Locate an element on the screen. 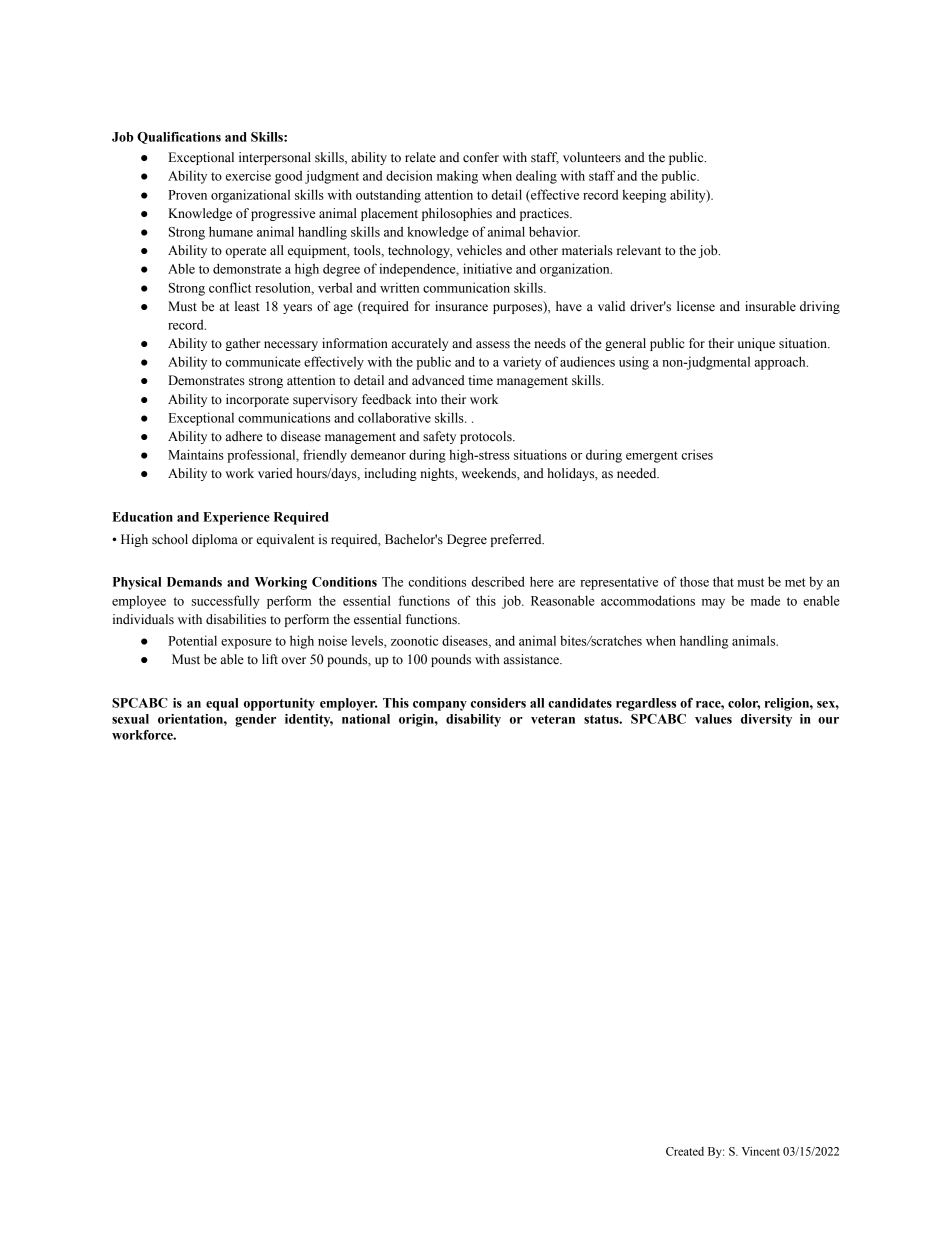 The height and width of the screenshot is (1233, 952). diversity is located at coordinates (766, 720).
